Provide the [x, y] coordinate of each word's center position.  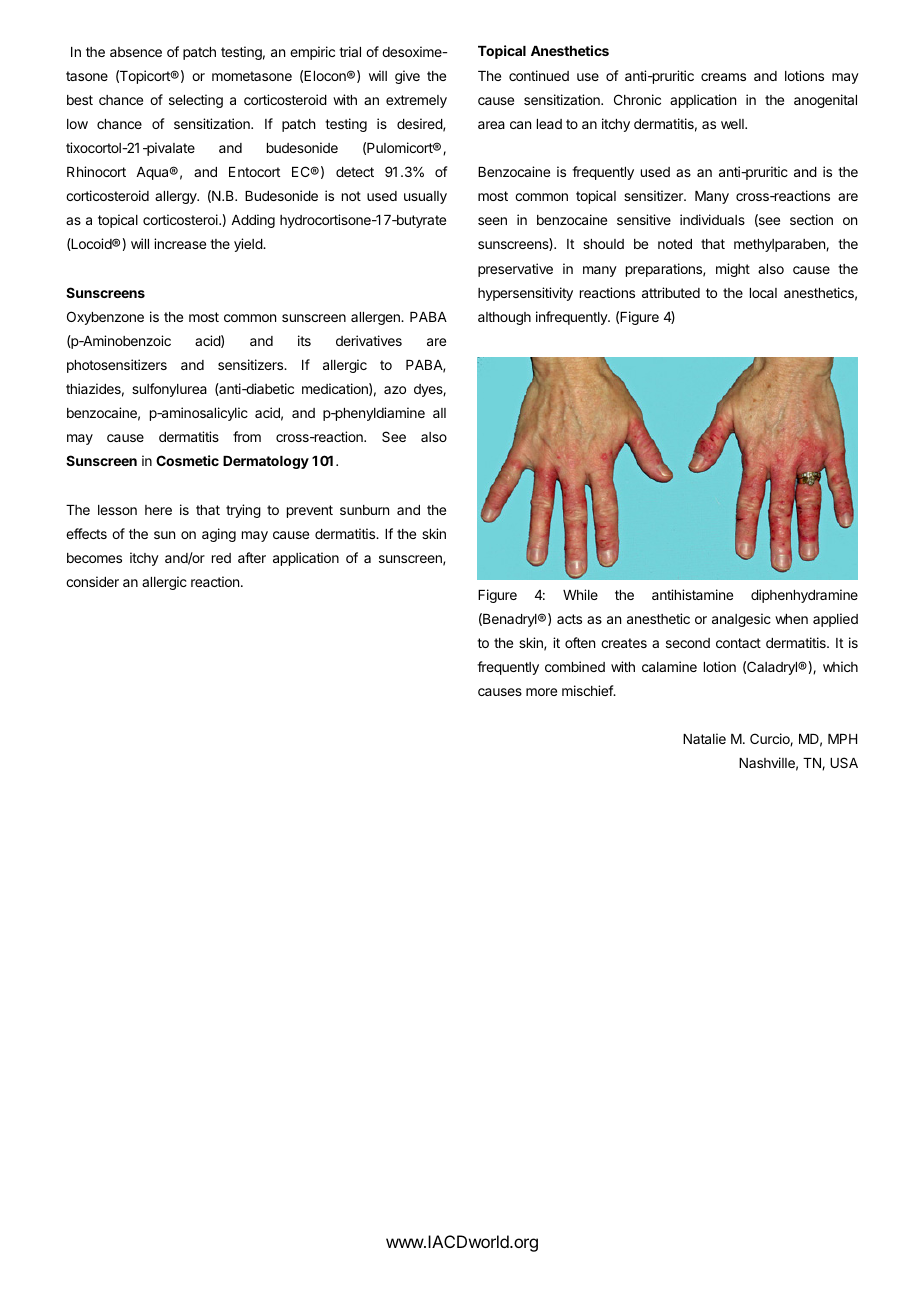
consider [92, 581]
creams [723, 77]
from [247, 436]
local [763, 293]
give [407, 77]
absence [136, 52]
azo [395, 390]
